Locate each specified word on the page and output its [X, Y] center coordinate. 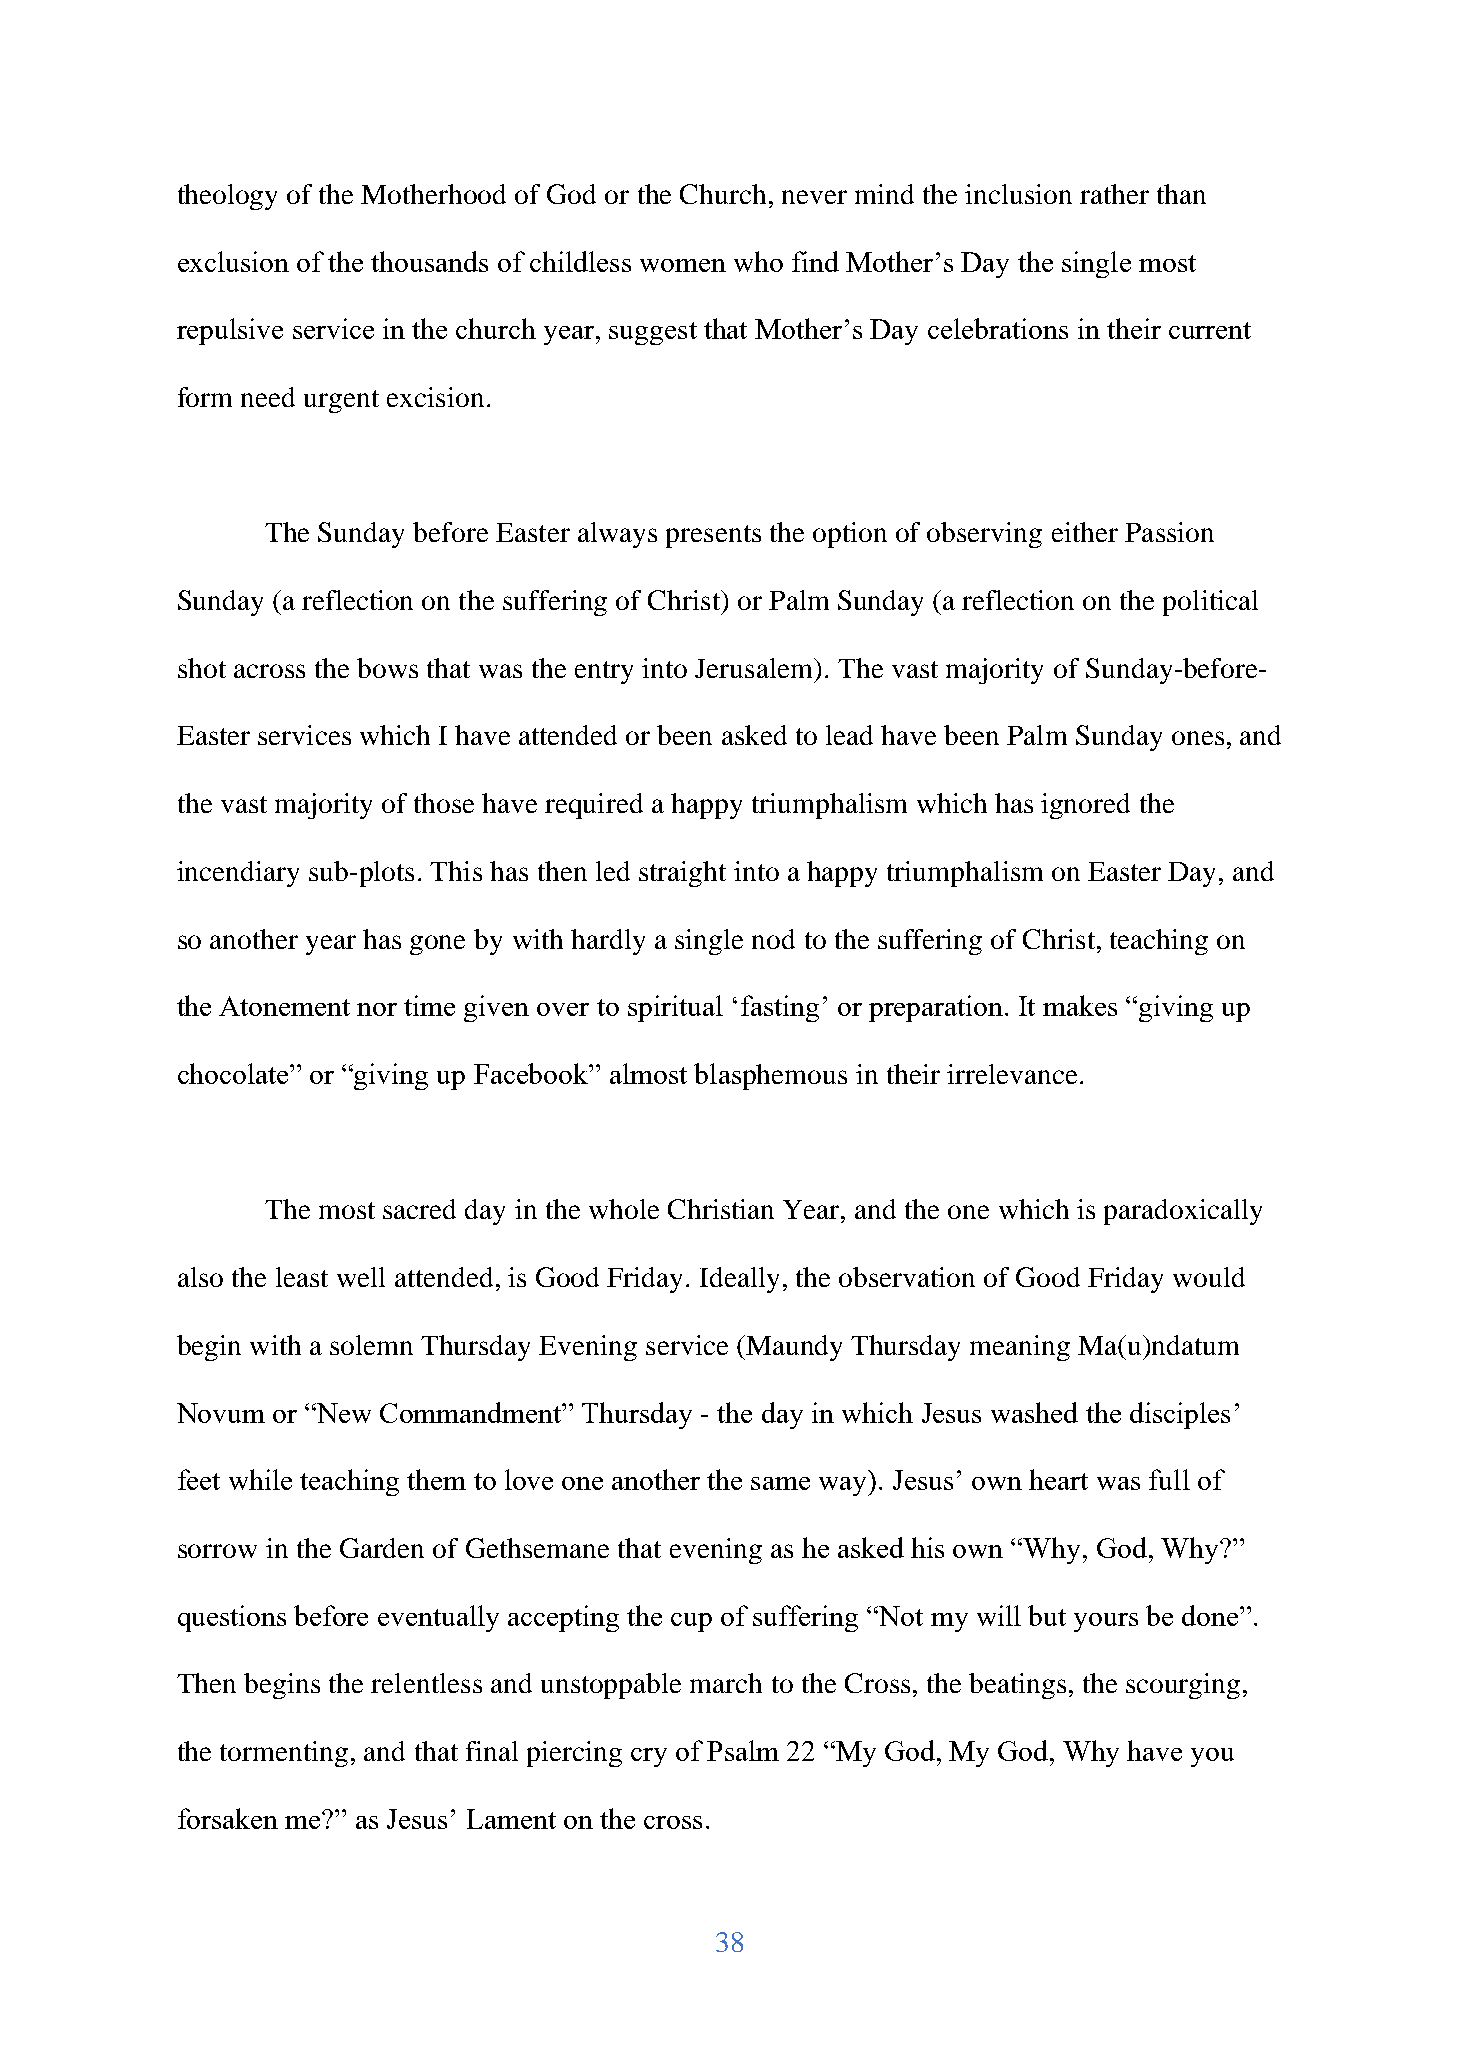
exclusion [233, 261]
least [302, 1277]
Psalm [743, 1750]
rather [1114, 194]
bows [387, 668]
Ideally [739, 1280]
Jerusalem [755, 668]
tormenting [284, 1754]
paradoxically [1183, 1212]
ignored [1085, 806]
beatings [1017, 1686]
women [683, 265]
